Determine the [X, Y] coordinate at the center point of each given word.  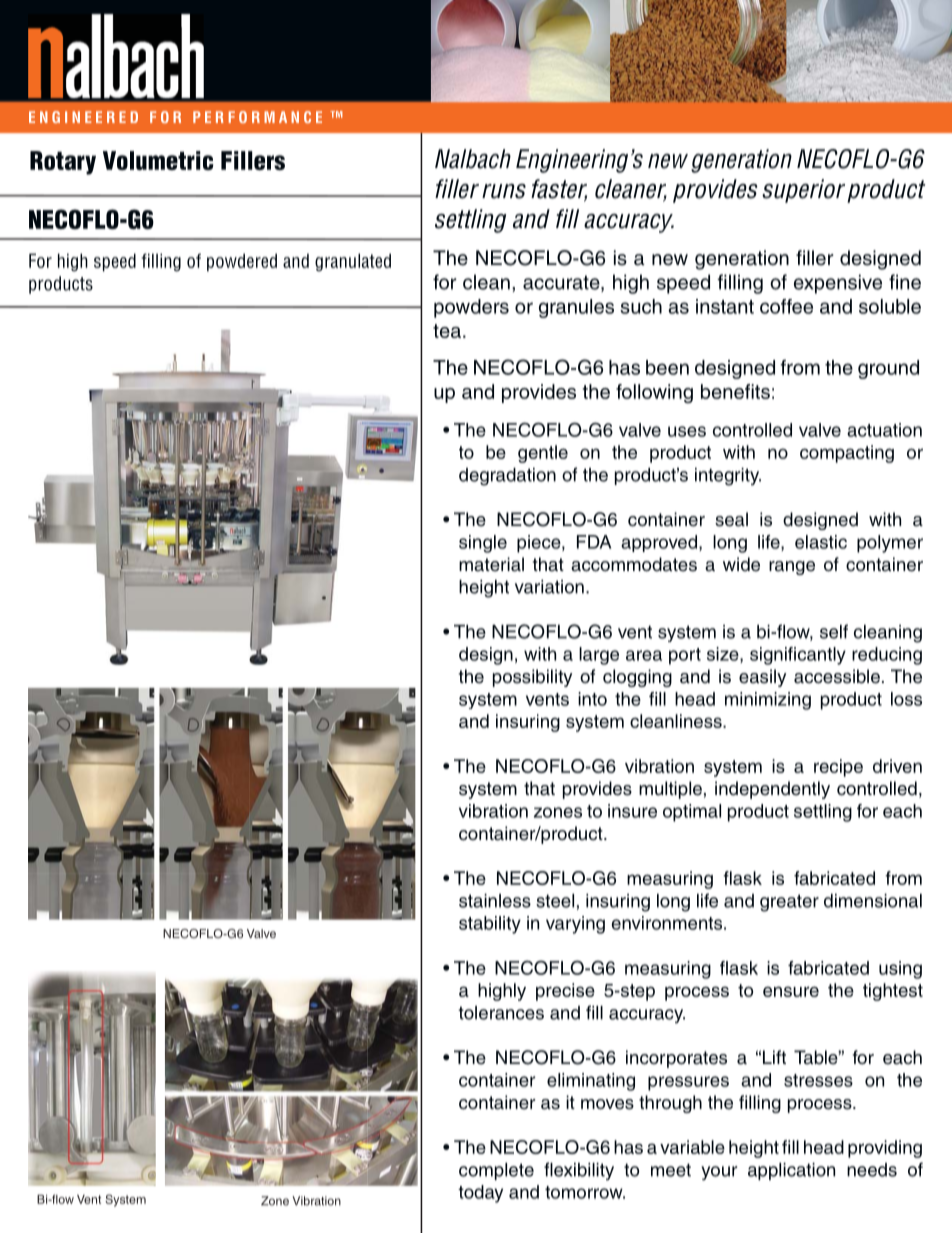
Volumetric [158, 160]
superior [803, 191]
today [480, 1194]
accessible [837, 676]
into [592, 699]
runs [504, 191]
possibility [532, 678]
